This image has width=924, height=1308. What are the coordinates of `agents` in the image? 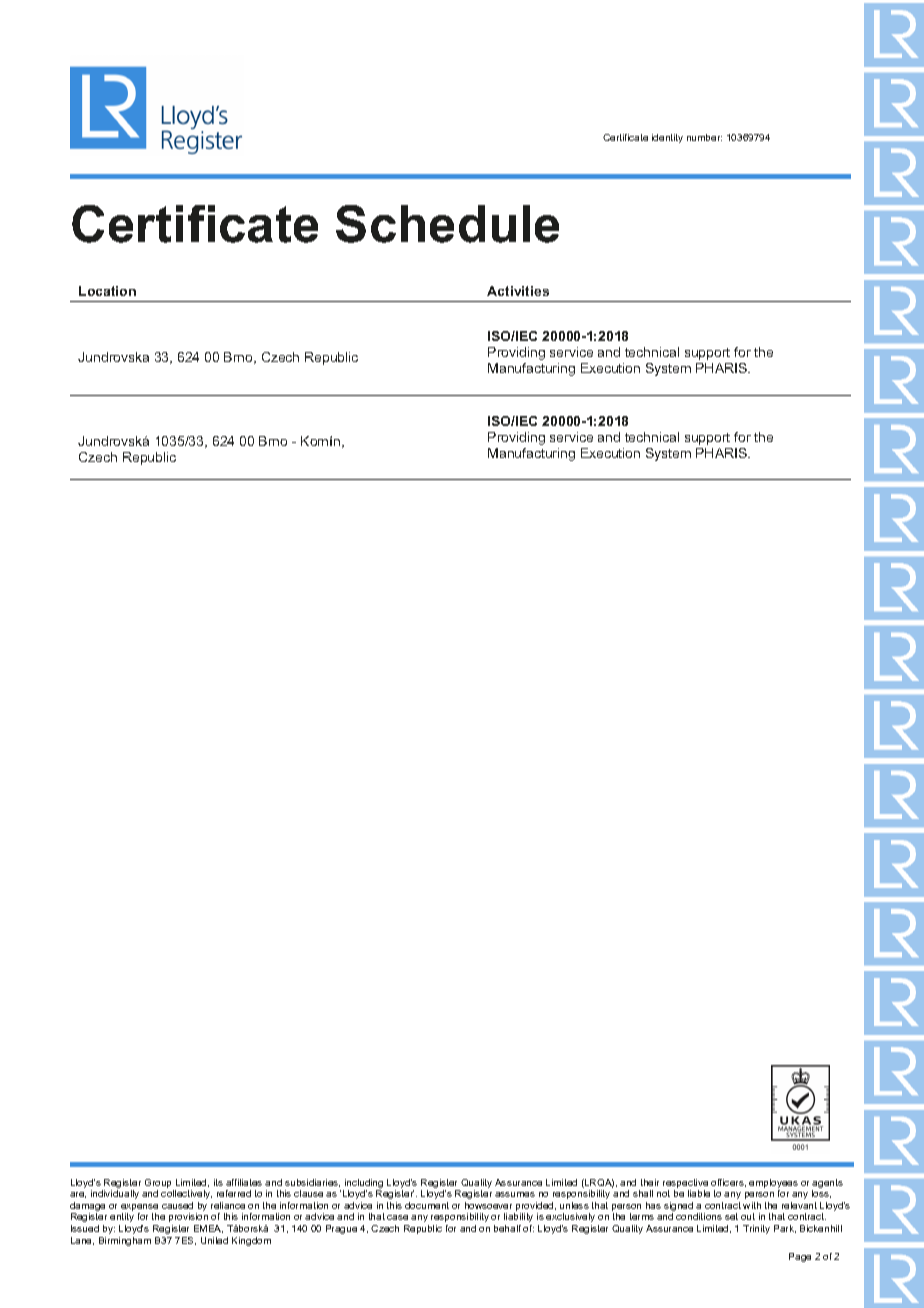 It's located at (827, 1185).
